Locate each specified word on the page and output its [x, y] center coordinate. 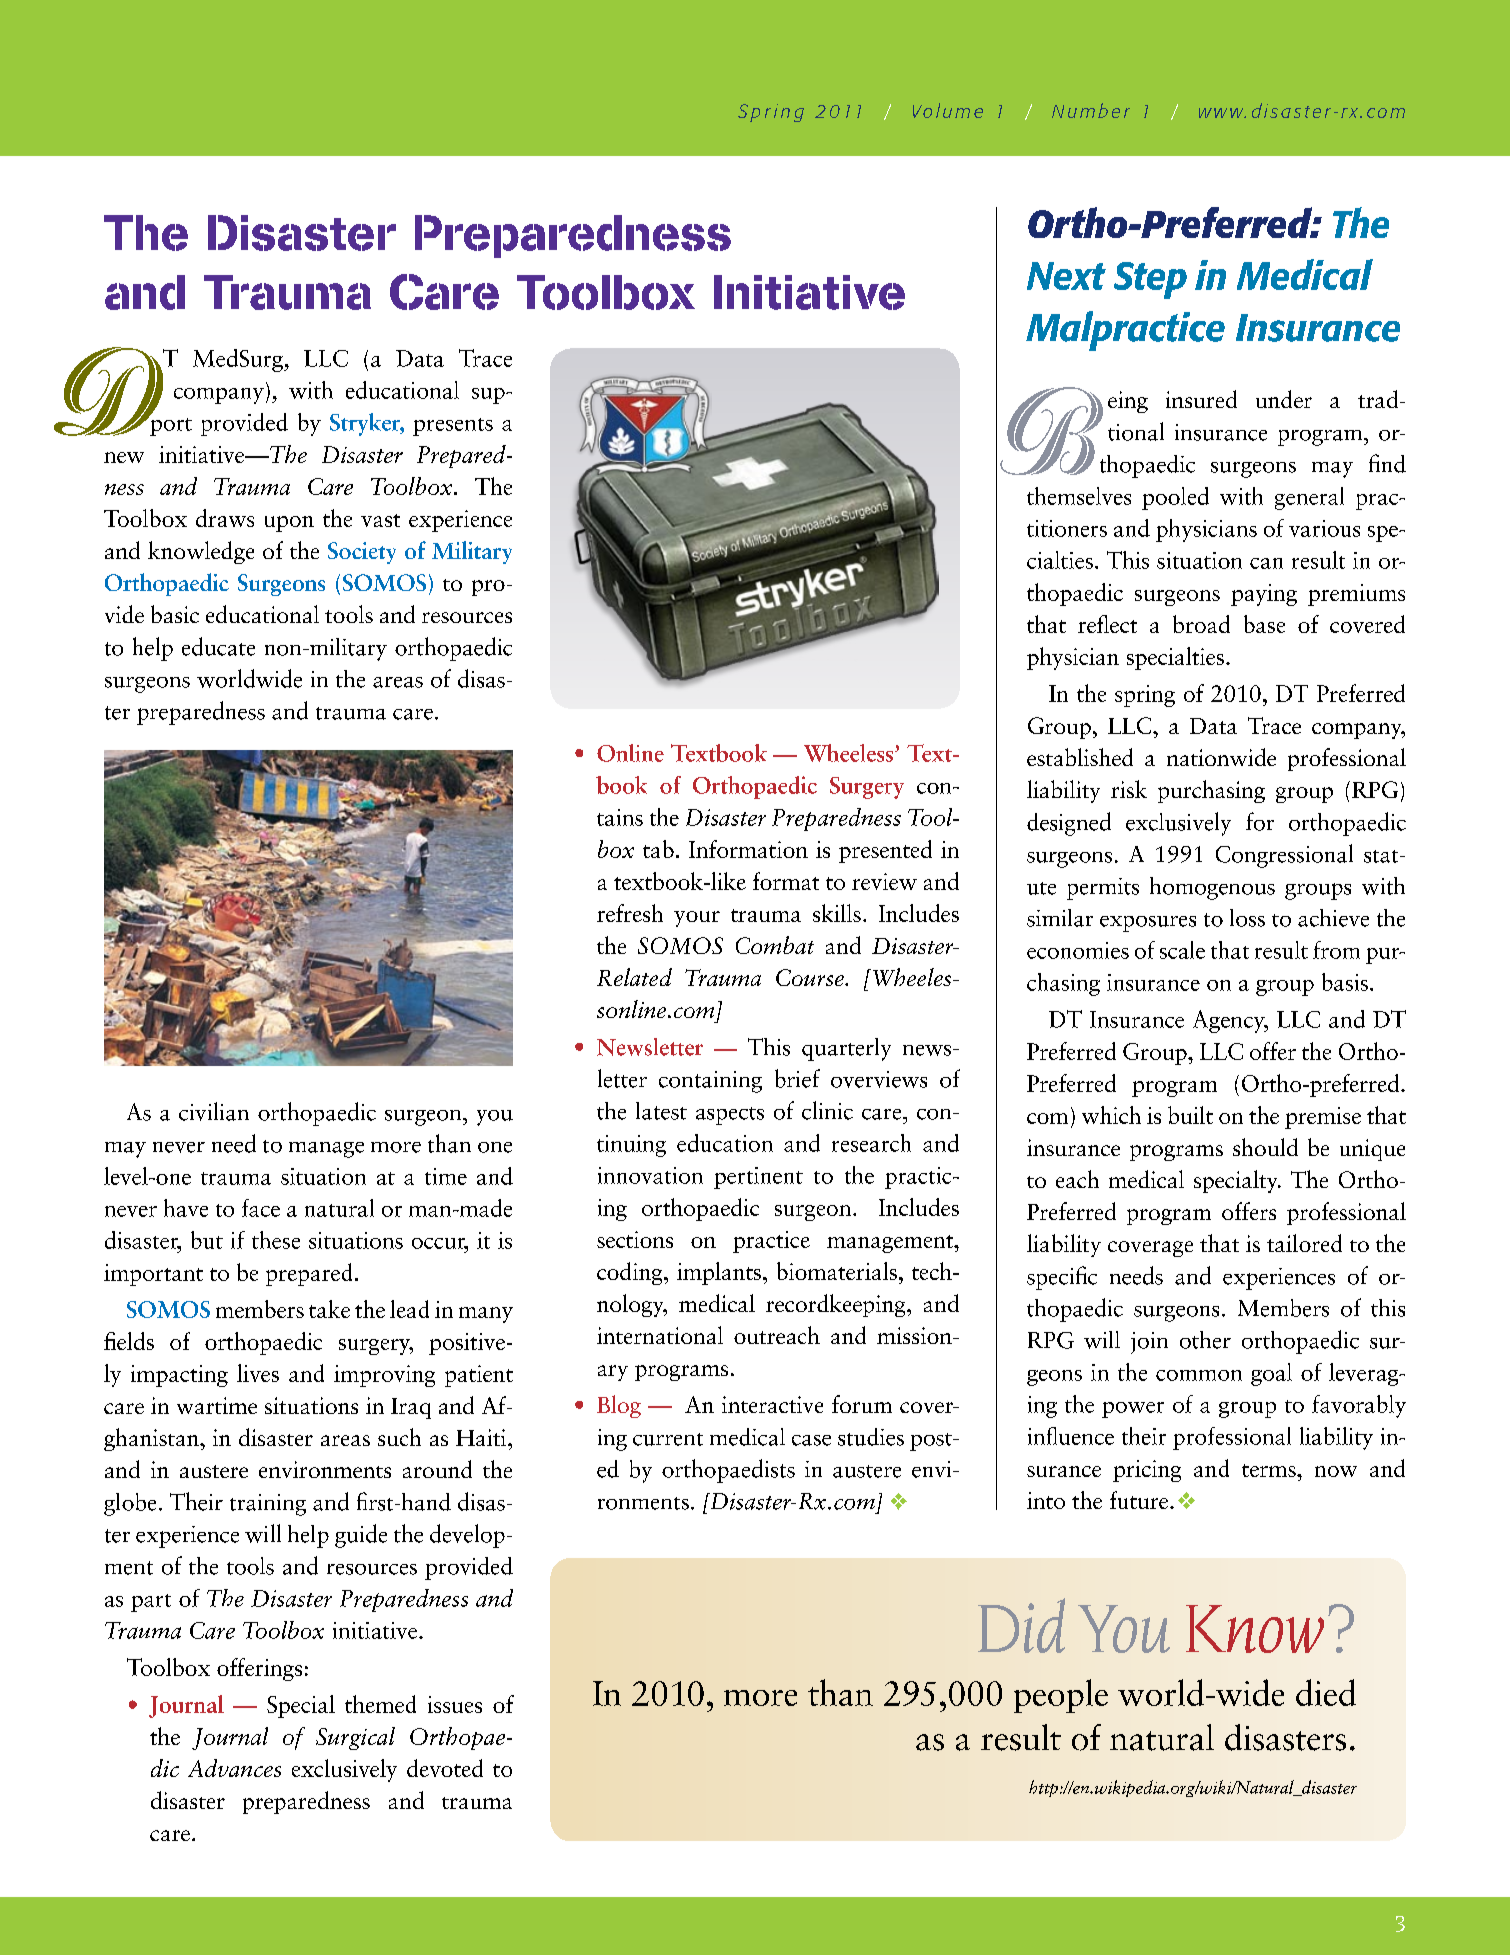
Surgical [355, 1738]
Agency [1230, 1021]
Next [1066, 276]
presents [453, 427]
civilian [214, 1111]
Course [811, 977]
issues [455, 1704]
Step [1150, 280]
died [1326, 1692]
